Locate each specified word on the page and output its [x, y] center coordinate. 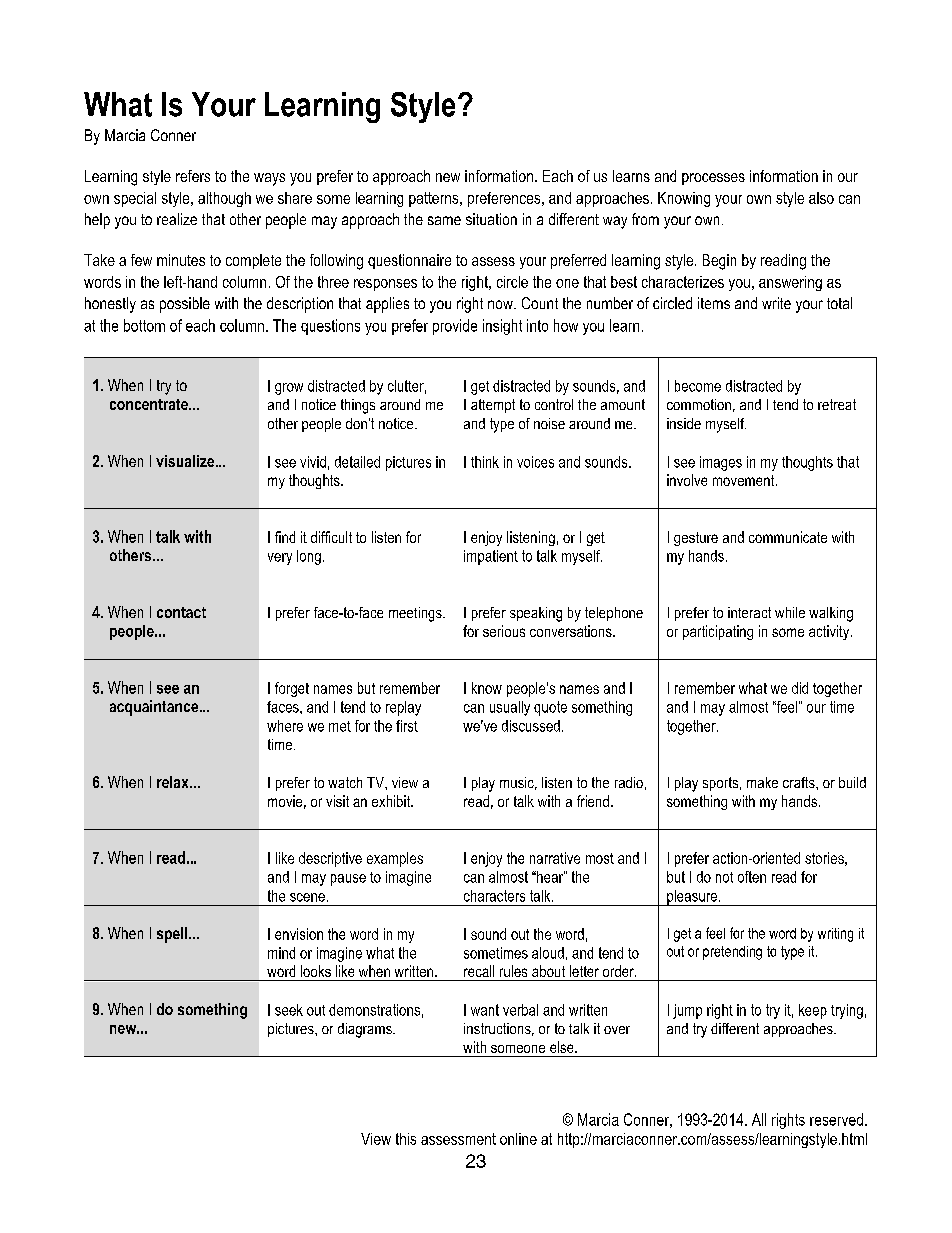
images [721, 463]
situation [491, 219]
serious [504, 631]
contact [181, 612]
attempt [493, 406]
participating [718, 632]
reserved [836, 1119]
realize [177, 219]
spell [173, 935]
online [518, 1139]
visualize [185, 461]
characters [494, 896]
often [752, 877]
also [821, 198]
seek [289, 1010]
